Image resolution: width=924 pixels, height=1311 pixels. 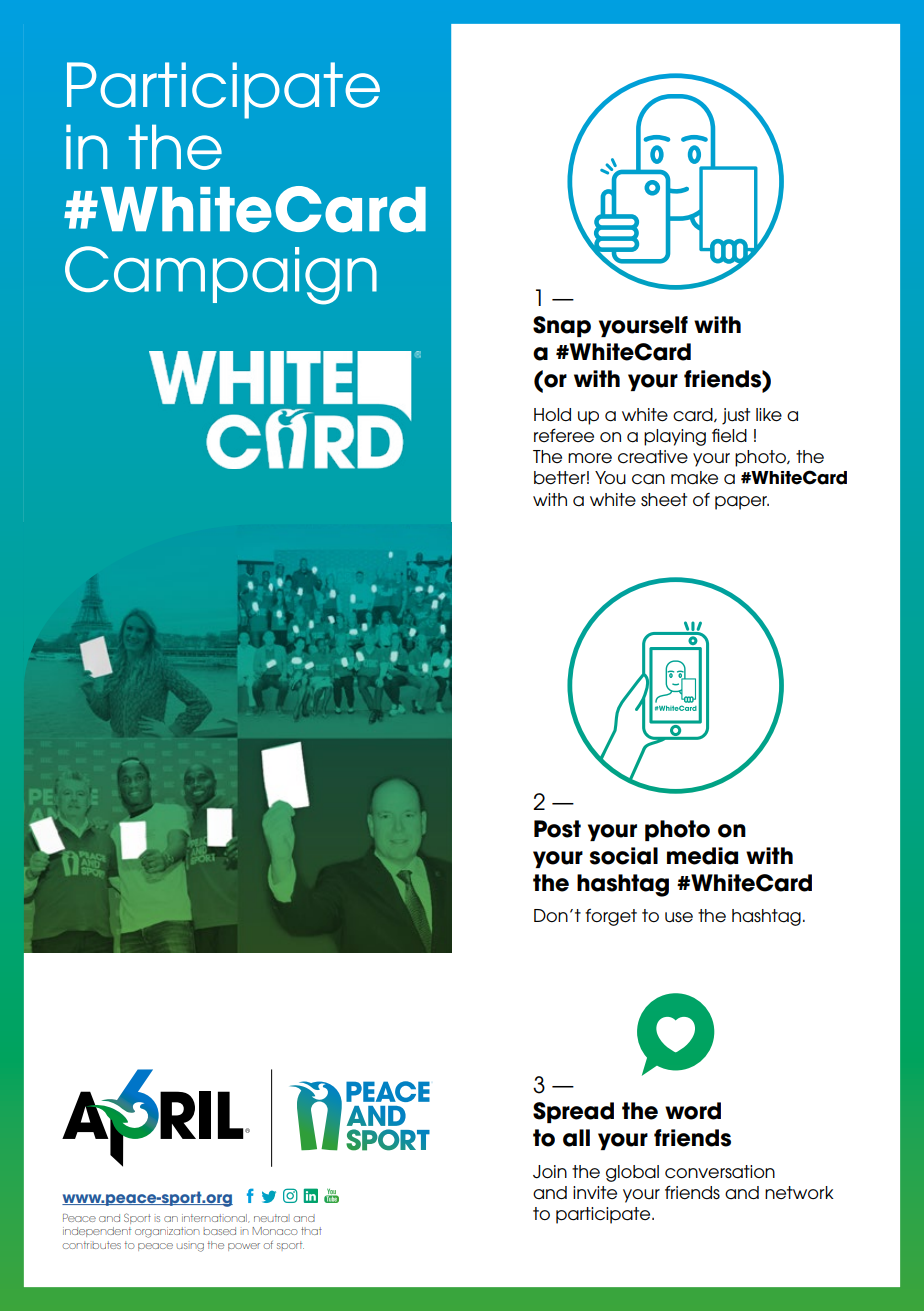 I want to click on organization, so click(x=167, y=1232).
